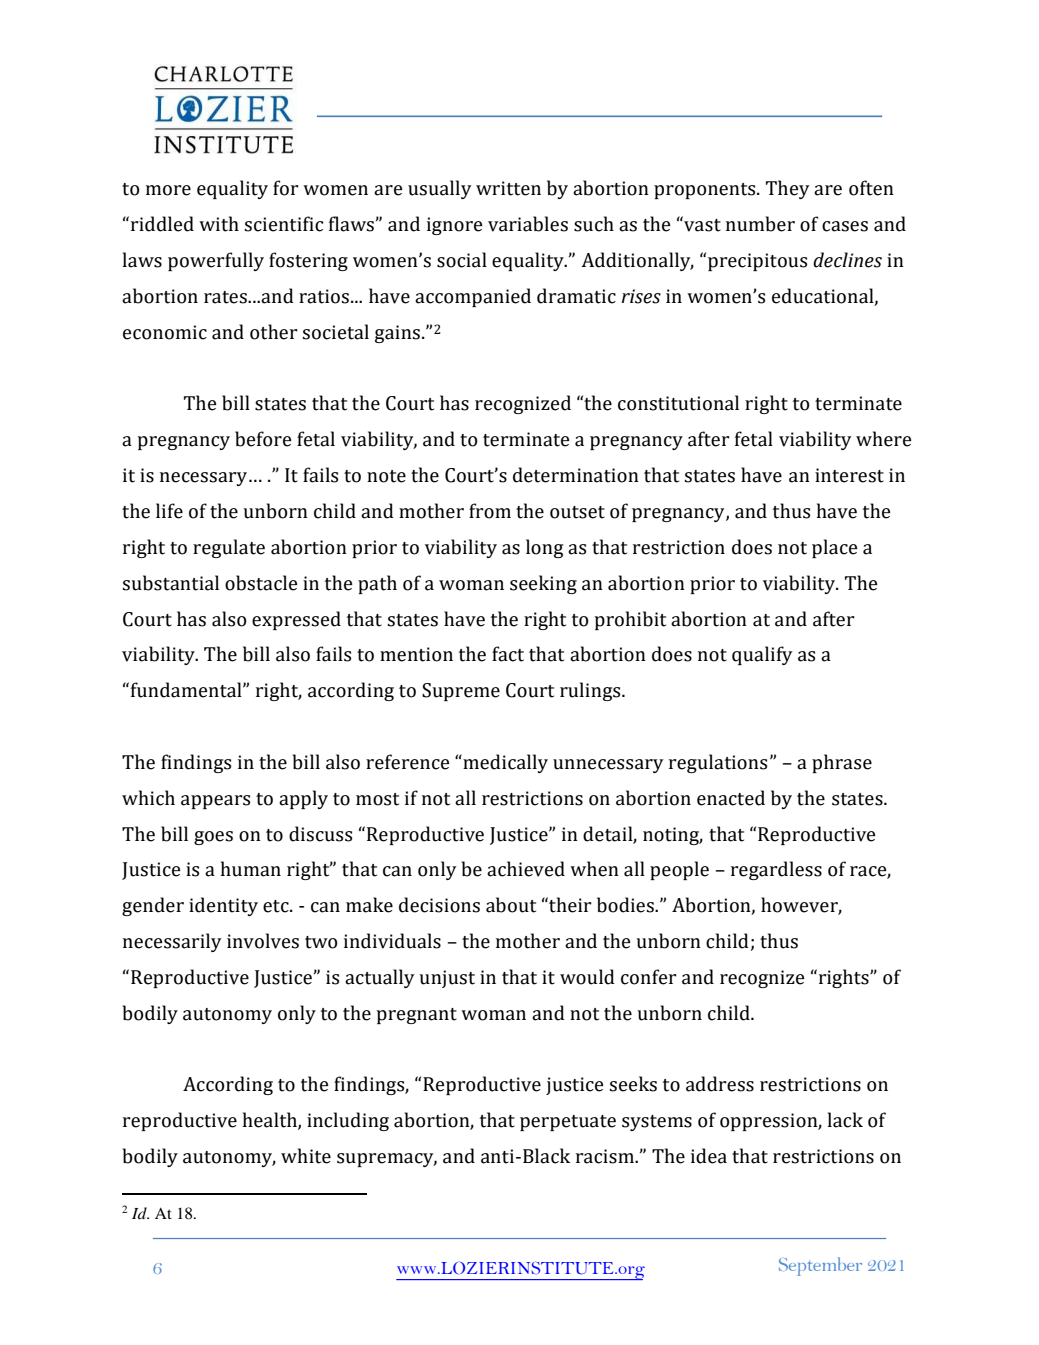 The image size is (1039, 1345). Describe the element at coordinates (219, 224) in the document. I see `with` at that location.
